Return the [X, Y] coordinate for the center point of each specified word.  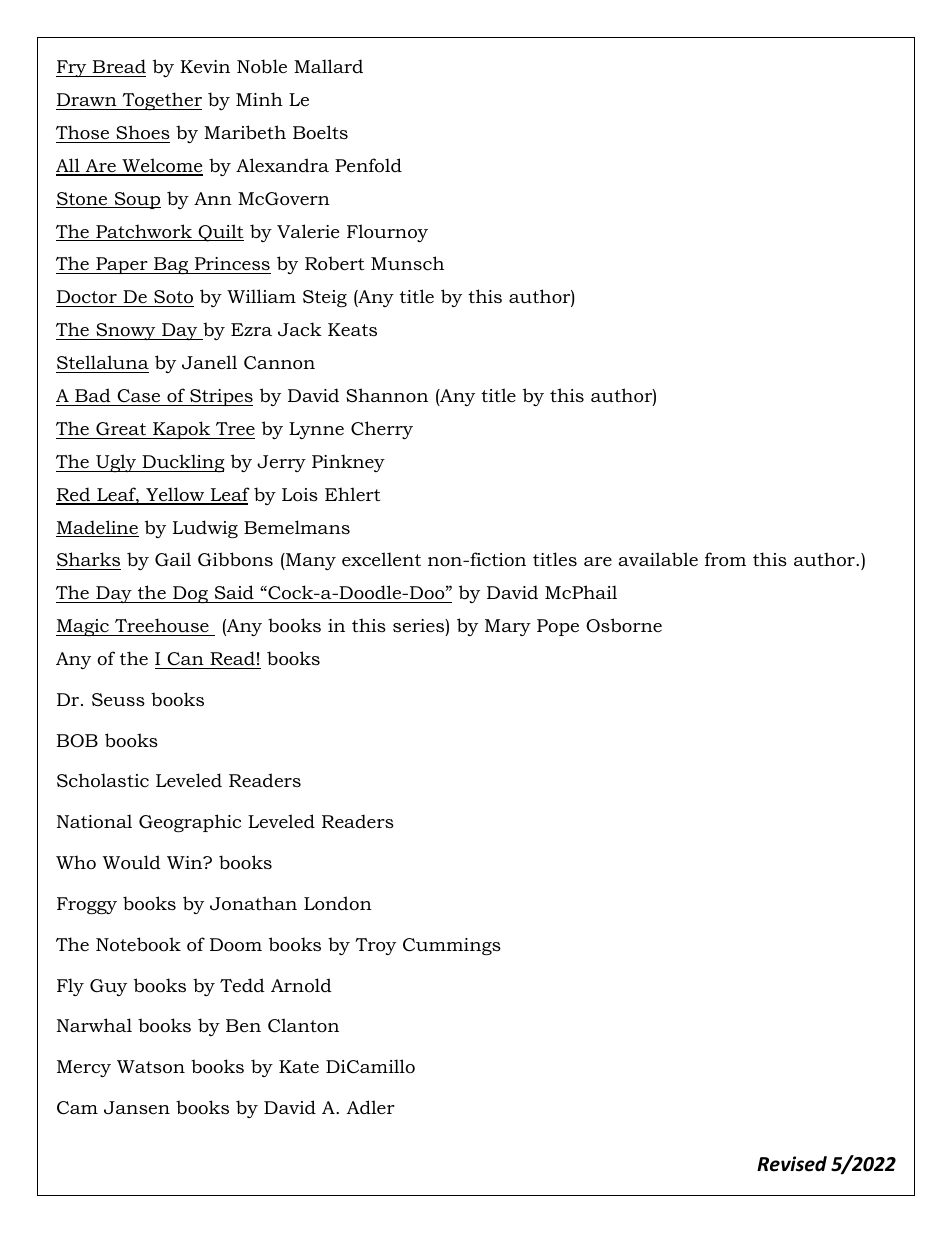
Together [161, 101]
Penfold [368, 165]
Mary [508, 627]
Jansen [137, 1107]
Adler [371, 1107]
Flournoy [387, 233]
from [725, 559]
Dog [190, 594]
